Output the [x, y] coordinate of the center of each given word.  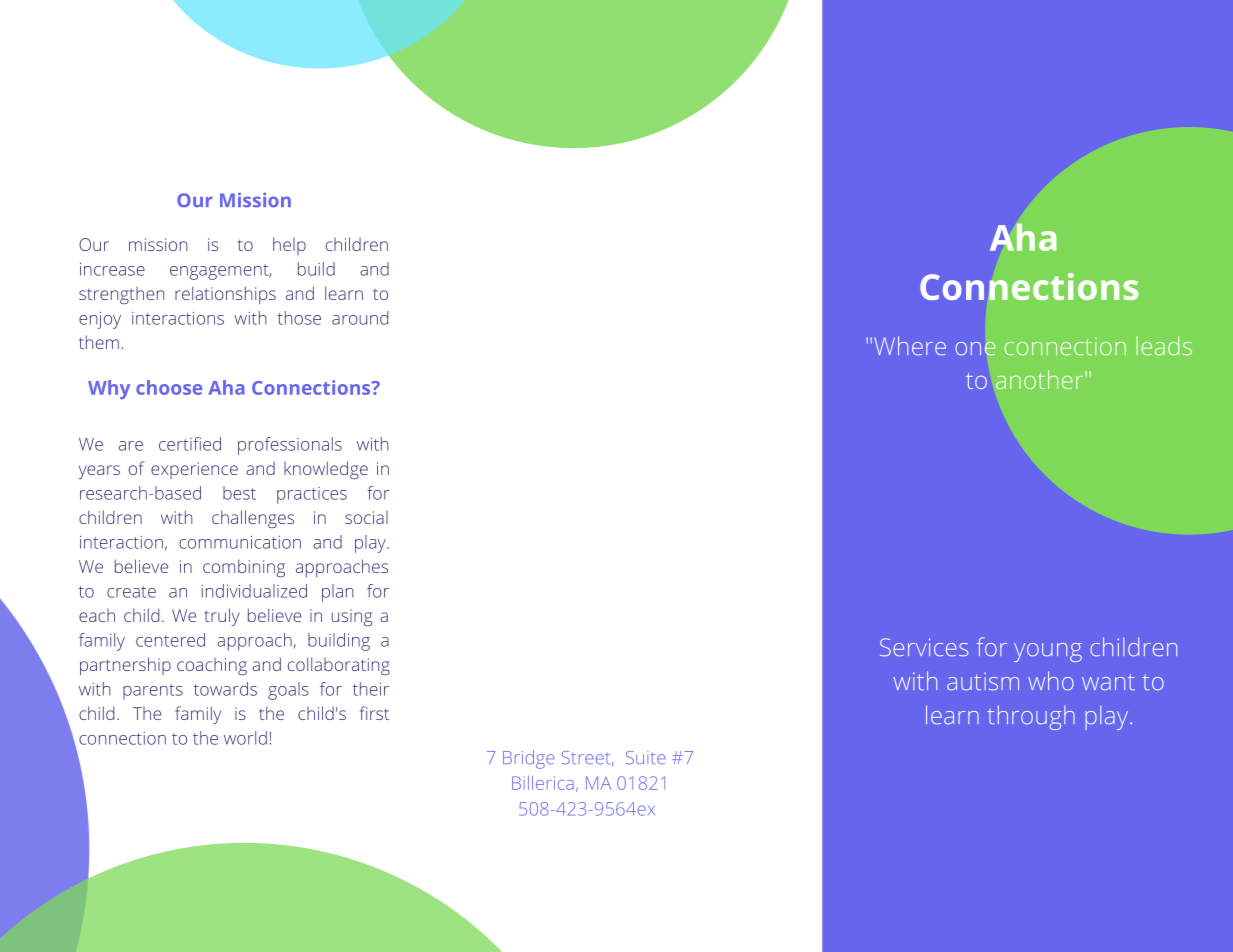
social [366, 517]
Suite [645, 757]
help [289, 246]
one [975, 349]
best [239, 493]
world [245, 738]
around [360, 318]
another [1041, 379]
